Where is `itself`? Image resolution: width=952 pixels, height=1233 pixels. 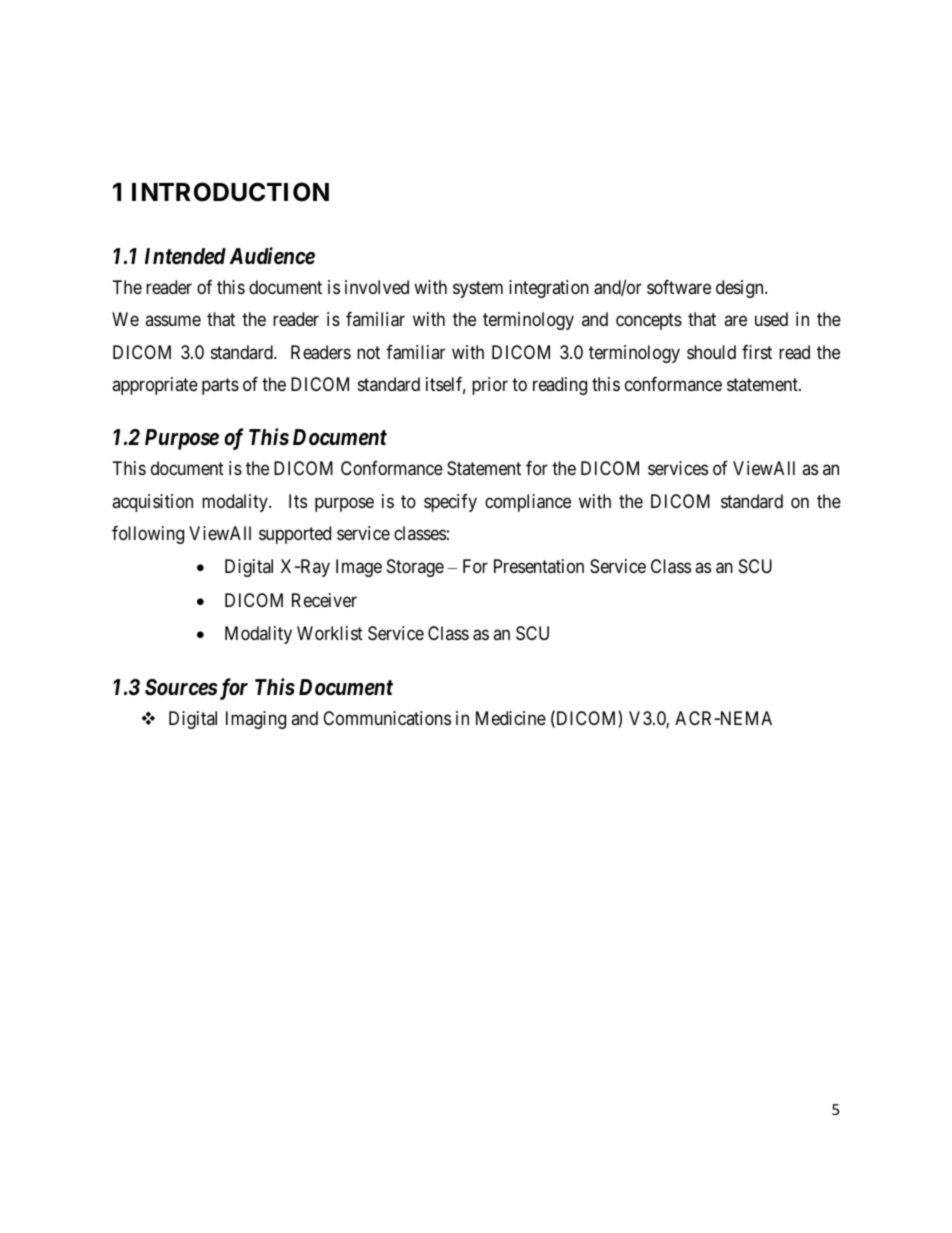 itself is located at coordinates (446, 385).
